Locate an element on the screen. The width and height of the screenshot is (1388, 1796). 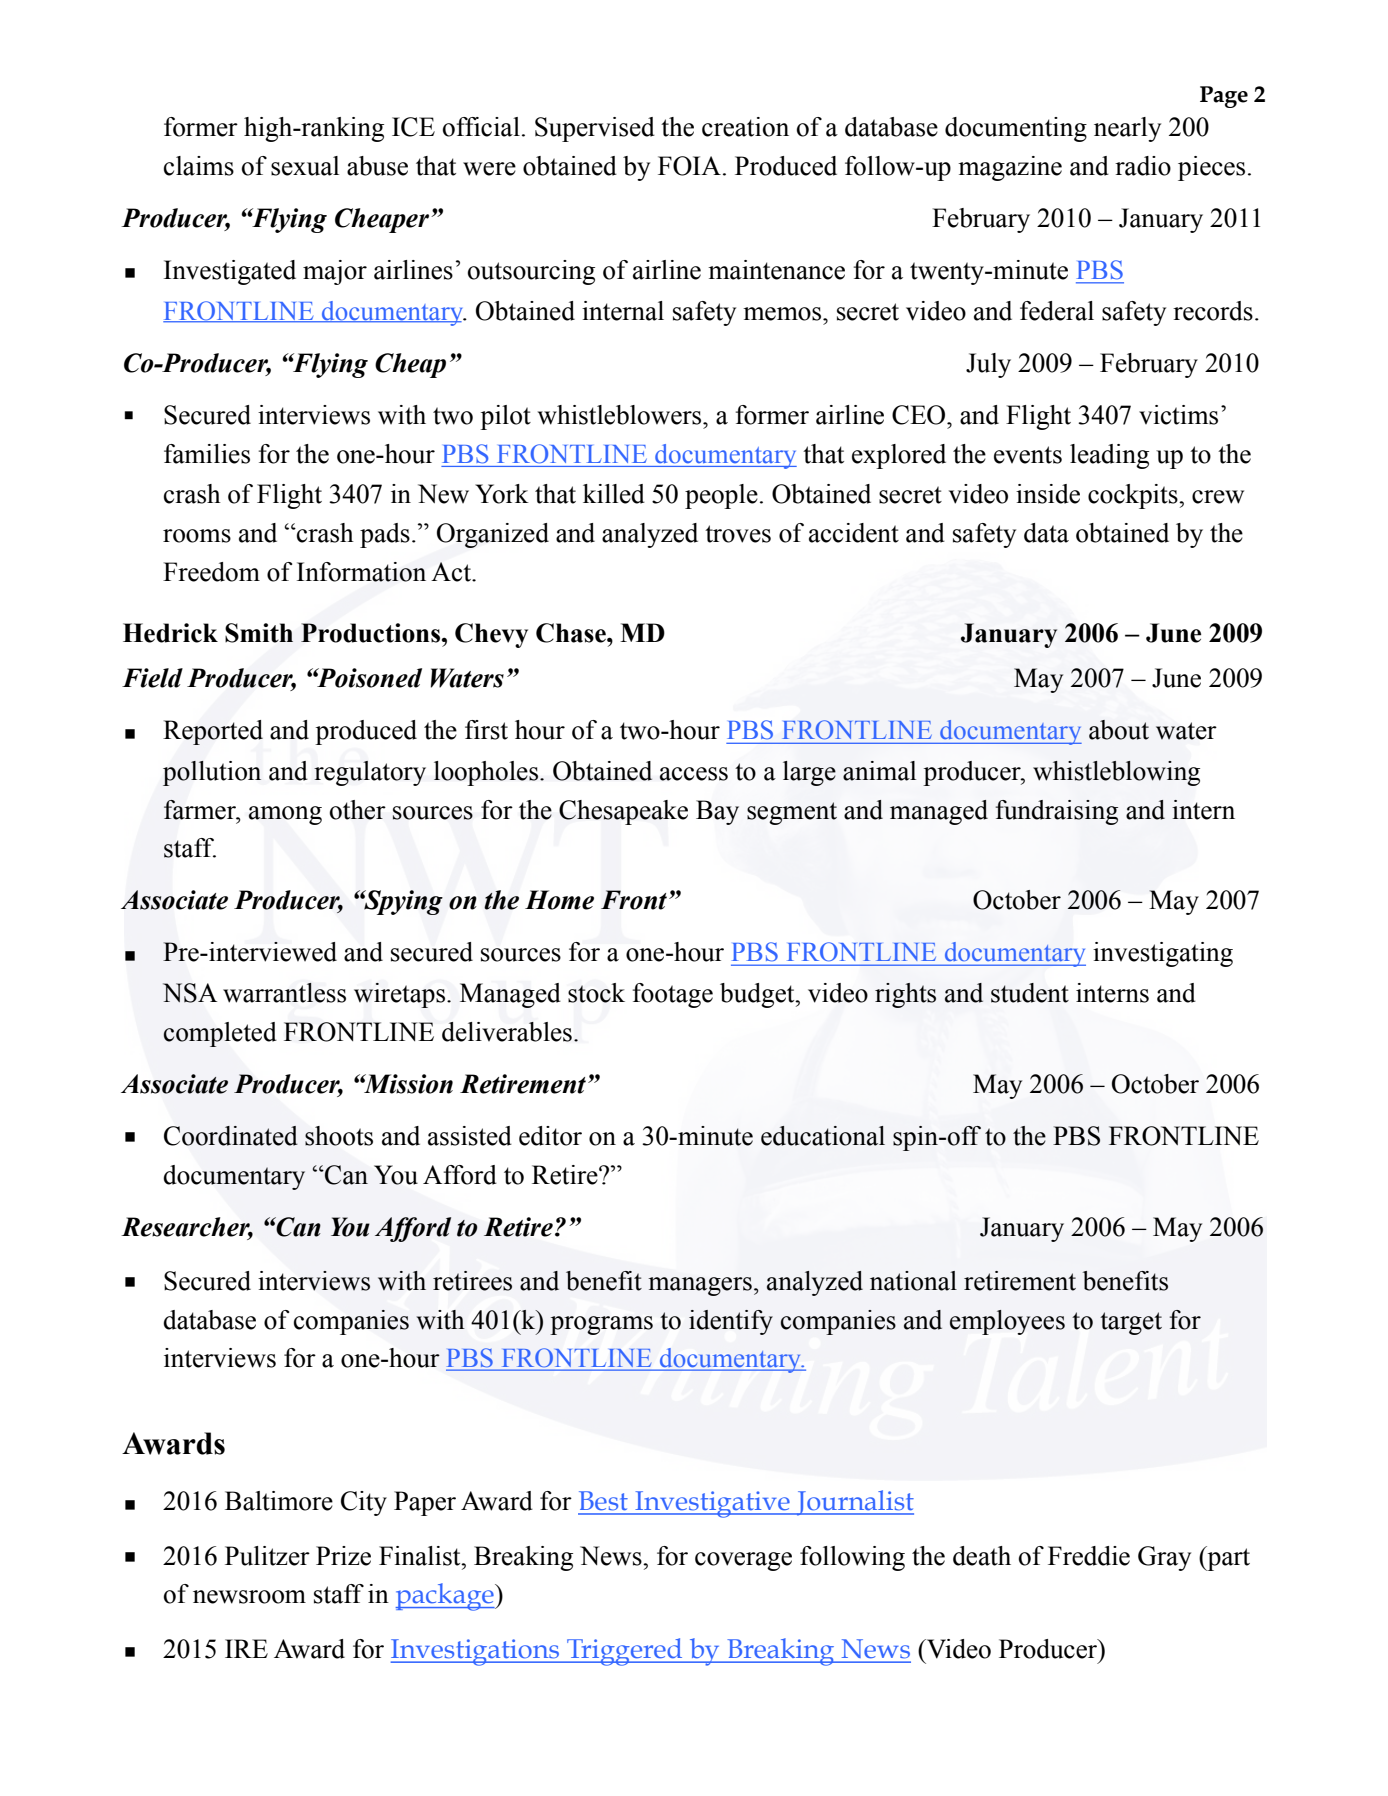
FOIA is located at coordinates (689, 166).
